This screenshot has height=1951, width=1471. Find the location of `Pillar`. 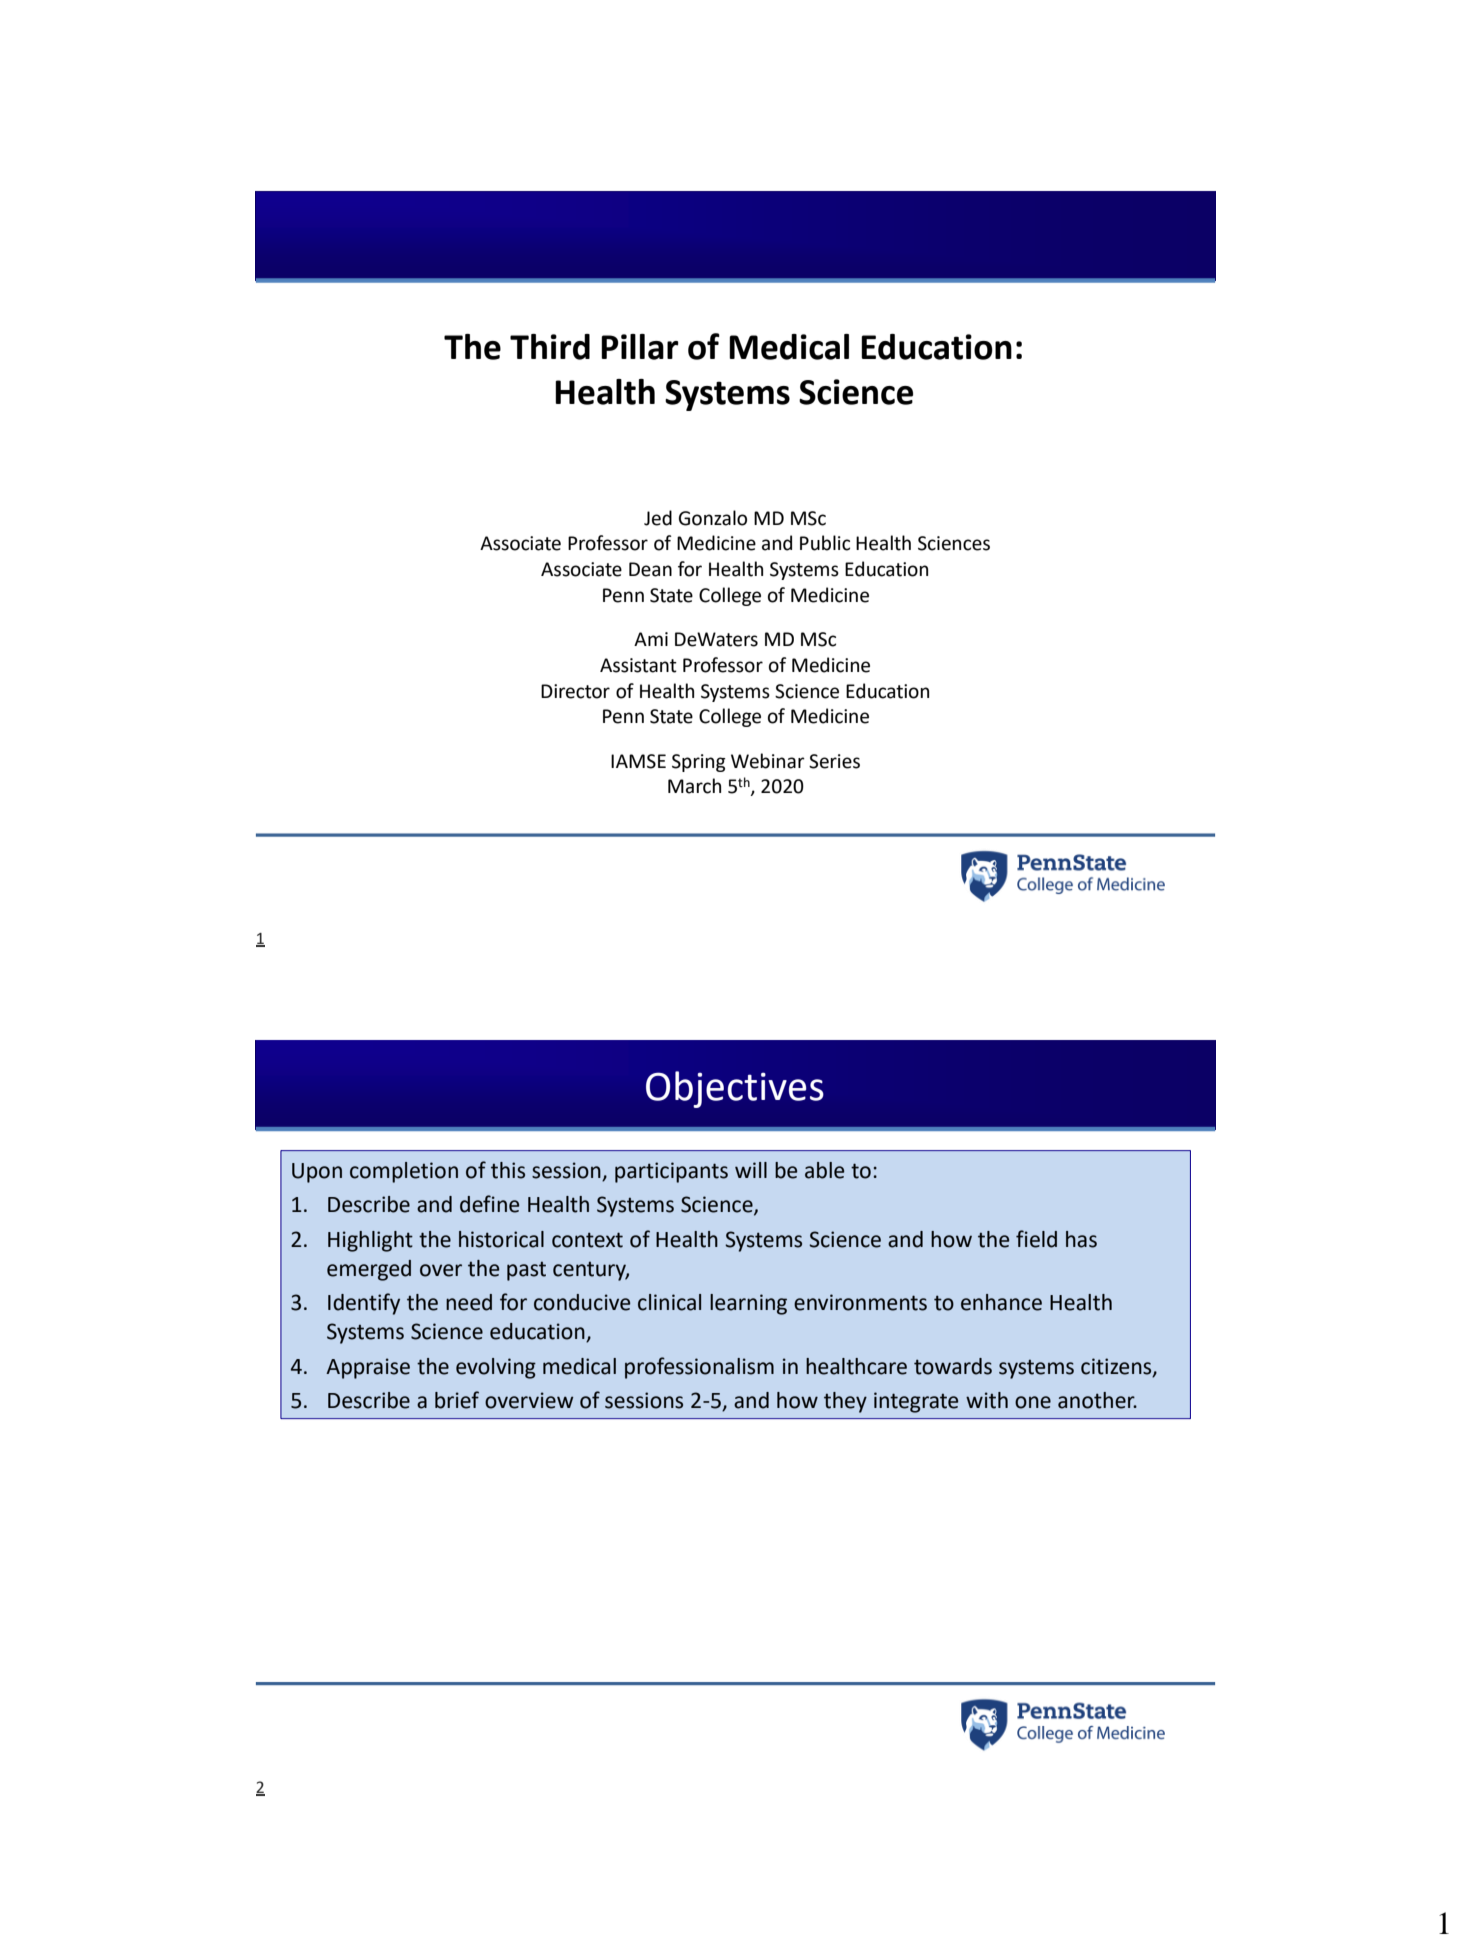

Pillar is located at coordinates (640, 347).
